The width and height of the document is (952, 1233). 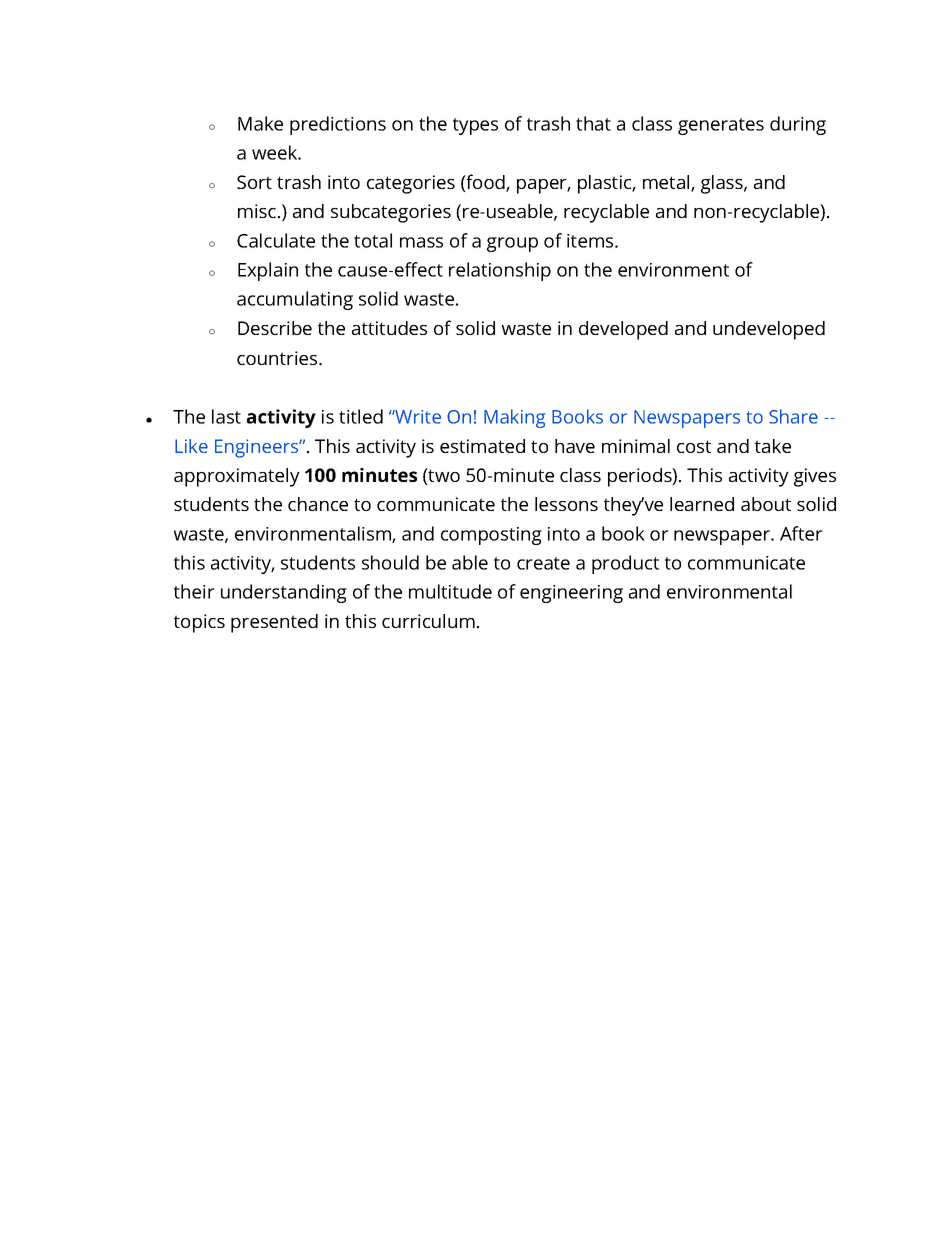 What do you see at coordinates (295, 300) in the document?
I see `accumulating` at bounding box center [295, 300].
